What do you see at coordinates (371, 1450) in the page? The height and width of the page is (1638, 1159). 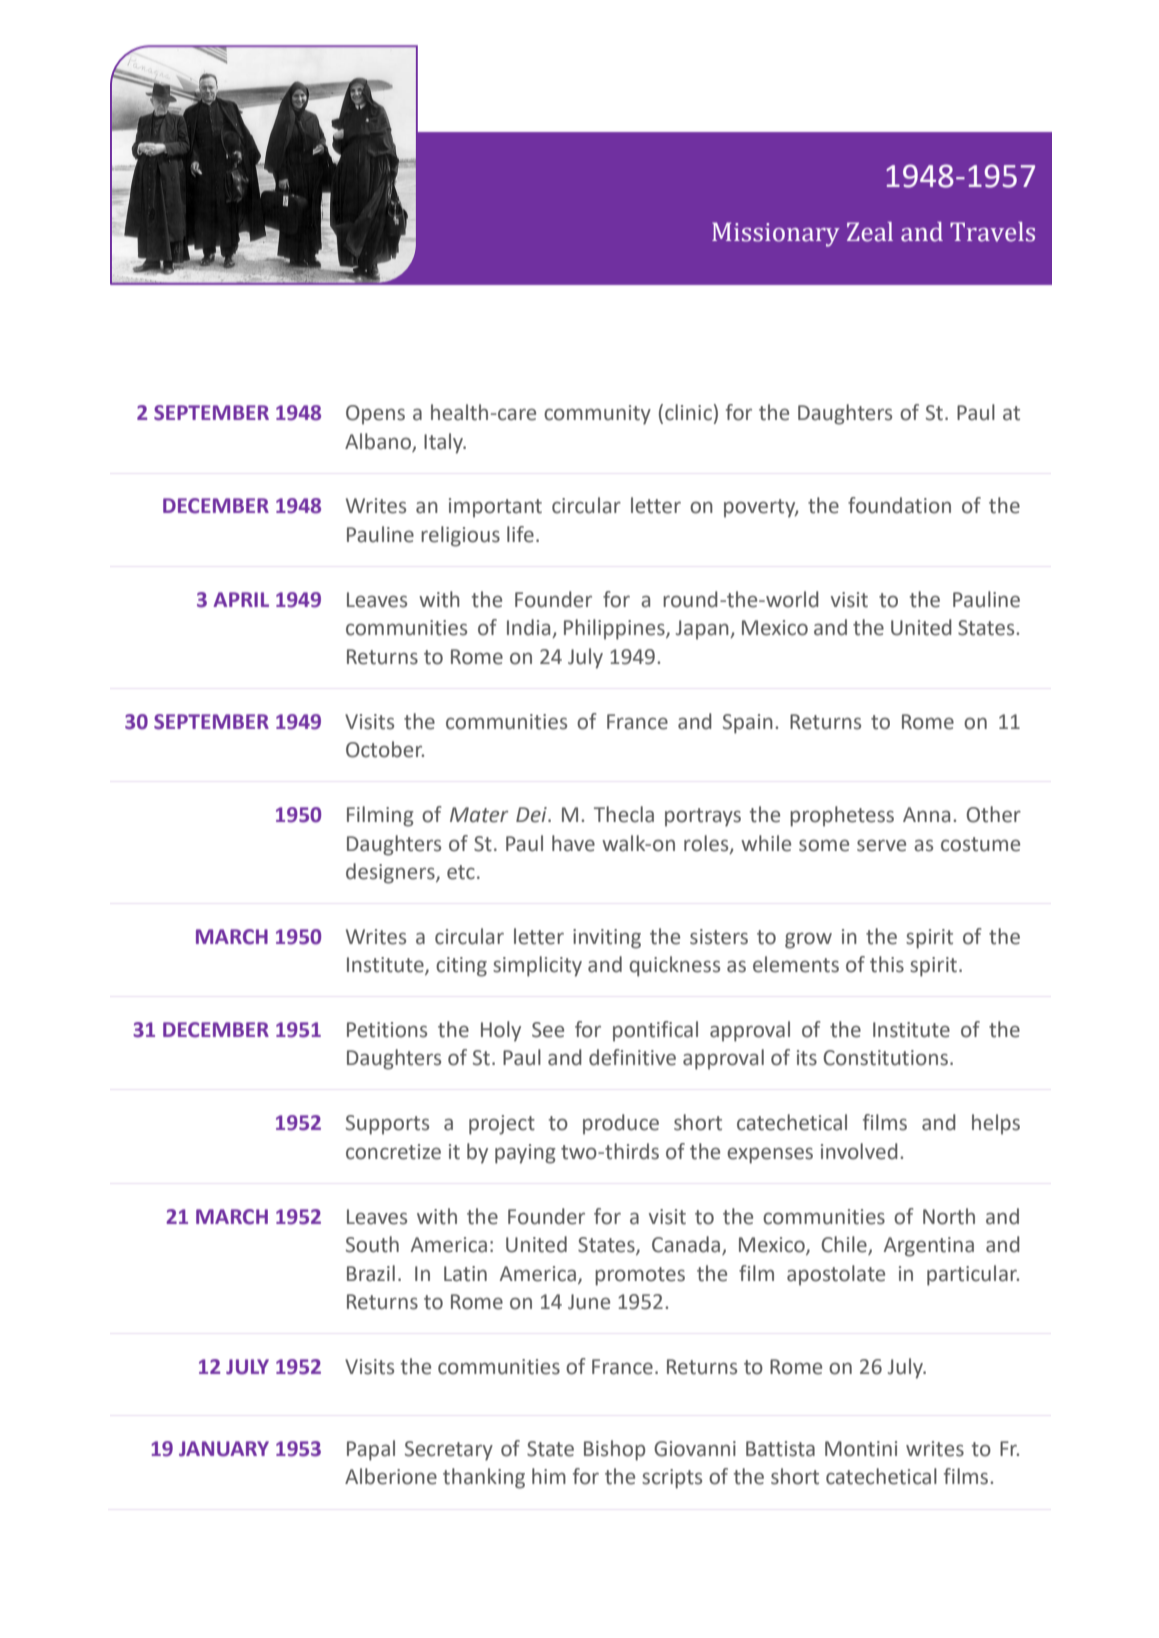 I see `Papal` at bounding box center [371, 1450].
